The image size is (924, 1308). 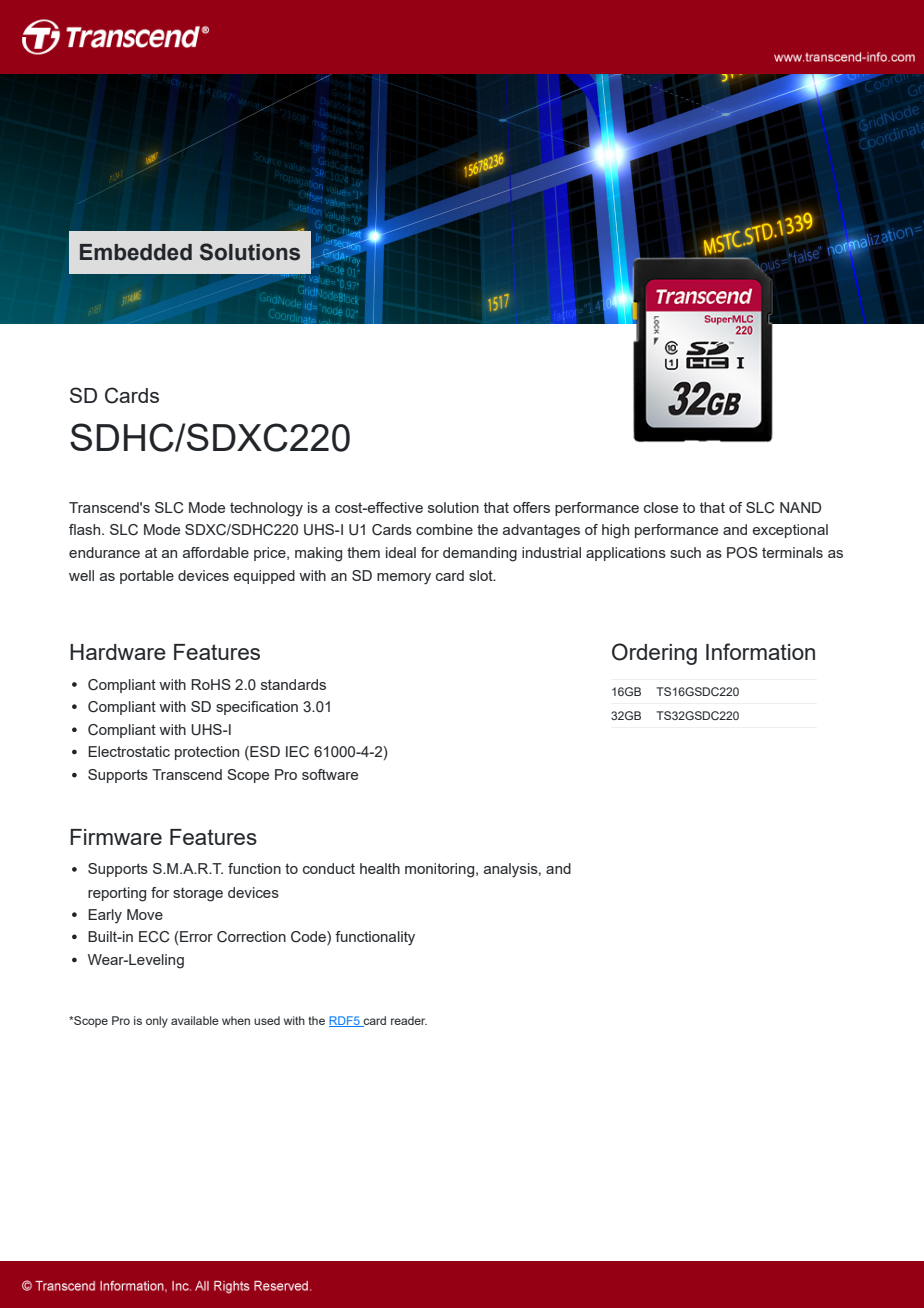 I want to click on Ordering, so click(x=654, y=654).
